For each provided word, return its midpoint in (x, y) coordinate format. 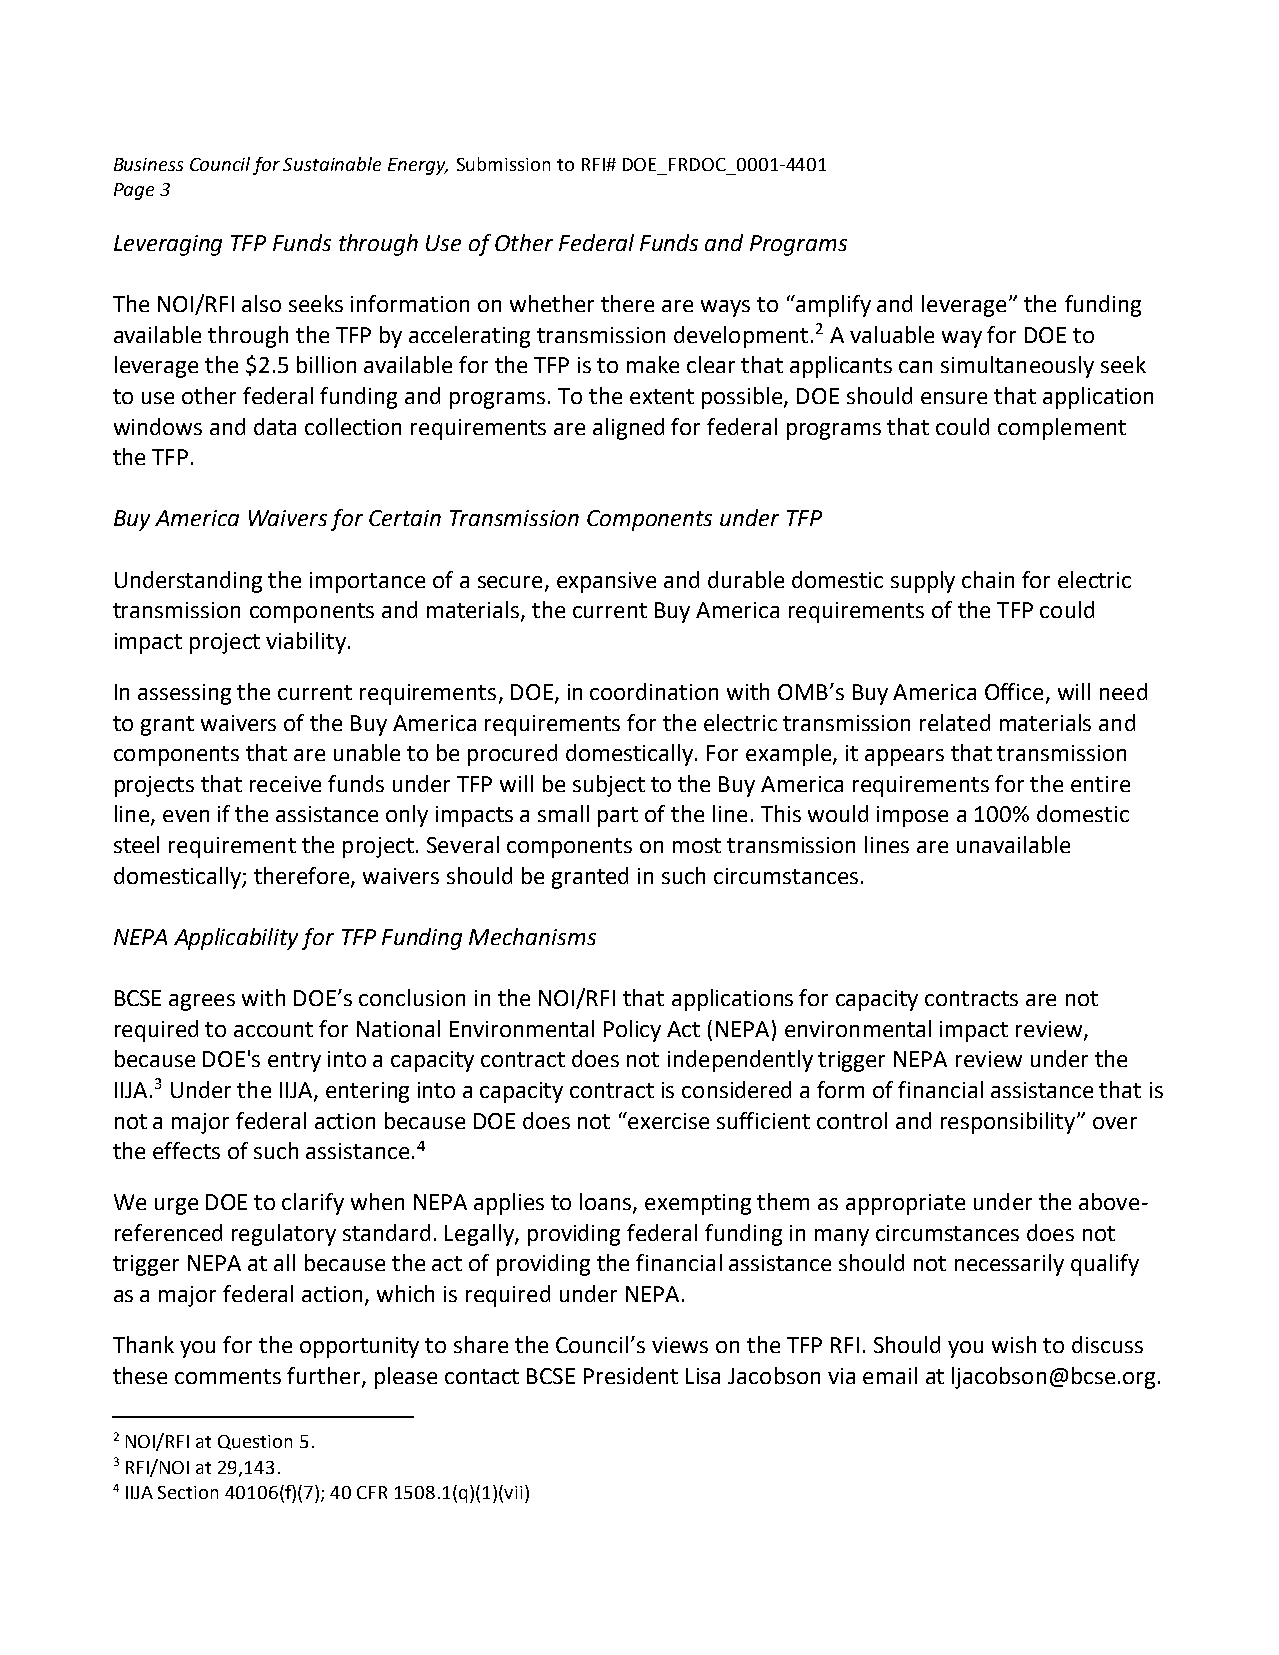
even (186, 816)
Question (255, 1442)
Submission (503, 164)
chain (988, 579)
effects (186, 1150)
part (618, 817)
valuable (892, 334)
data (275, 426)
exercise (667, 1120)
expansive (606, 582)
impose (912, 816)
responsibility (1009, 1123)
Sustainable (332, 164)
